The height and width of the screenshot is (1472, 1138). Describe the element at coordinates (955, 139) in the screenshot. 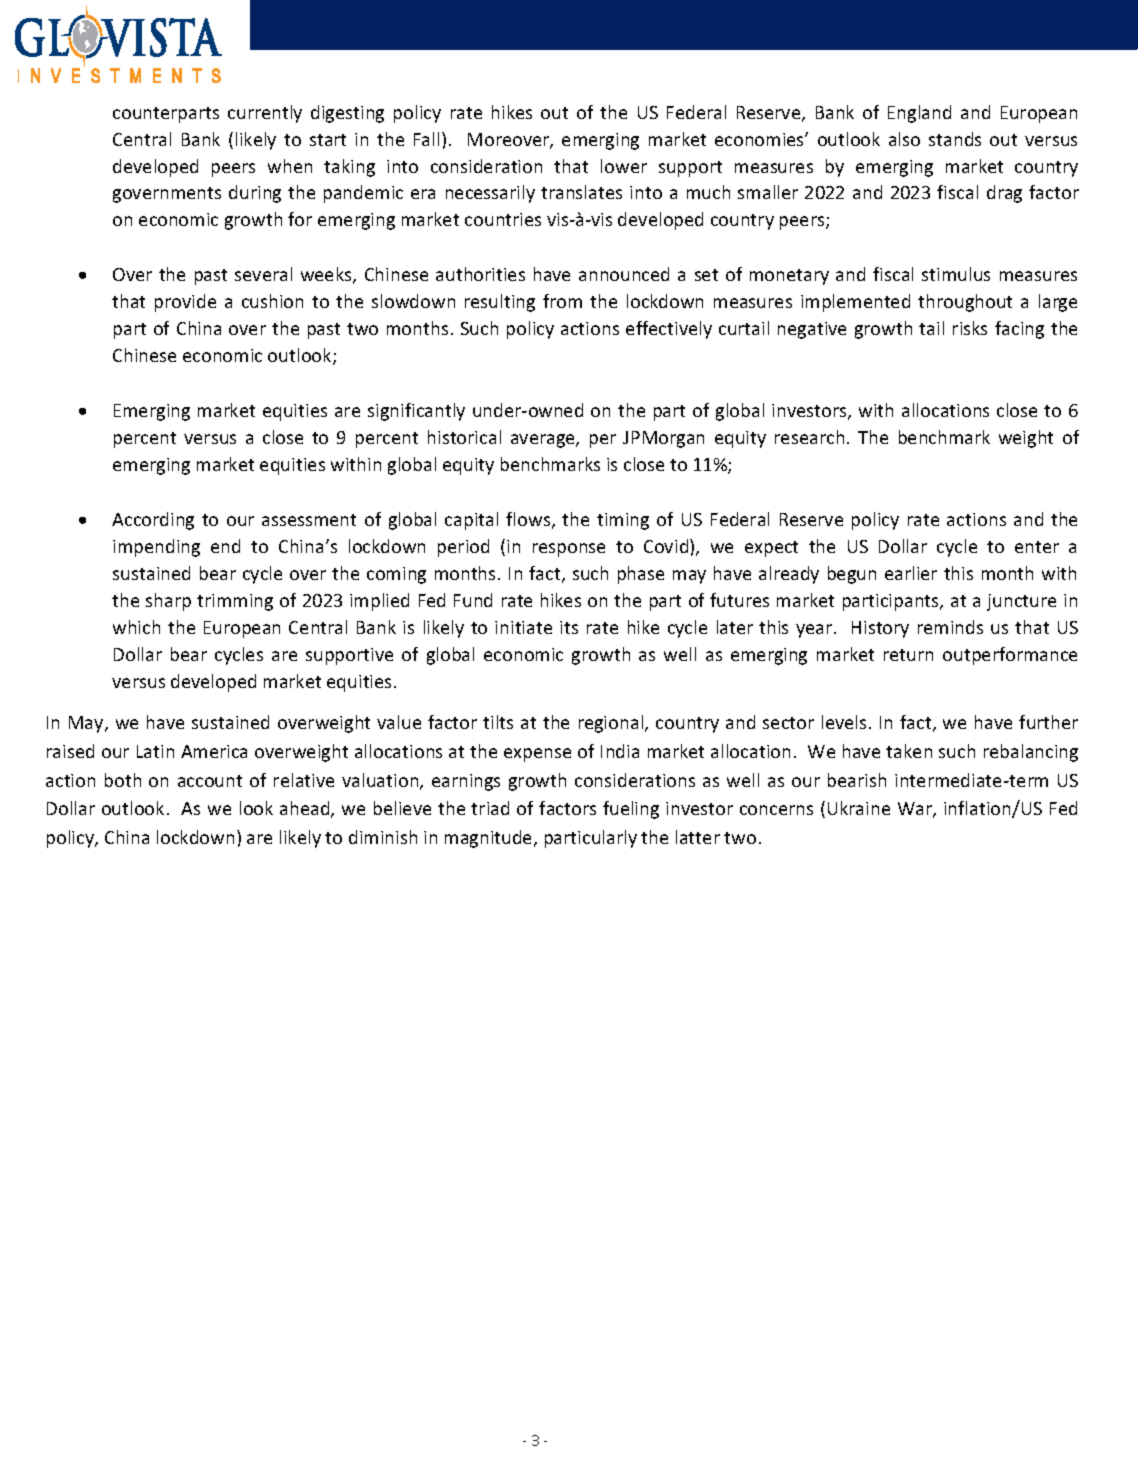

I see `stands` at that location.
